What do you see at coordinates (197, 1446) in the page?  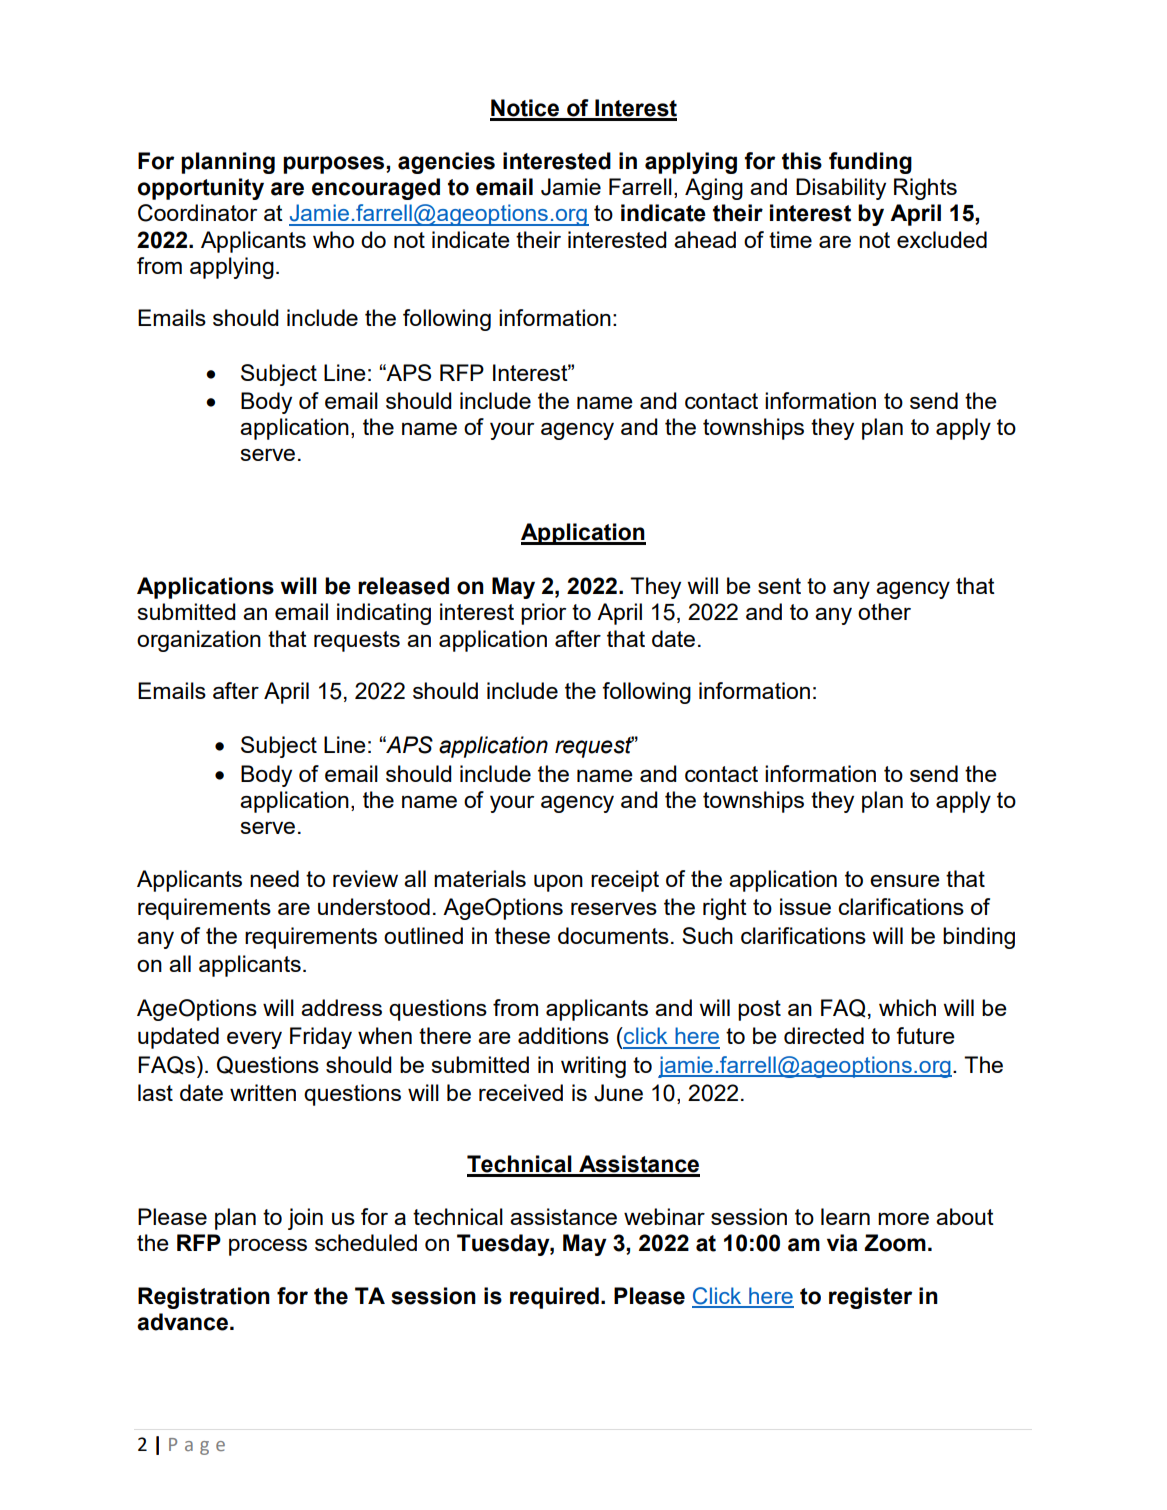 I see `Page` at bounding box center [197, 1446].
